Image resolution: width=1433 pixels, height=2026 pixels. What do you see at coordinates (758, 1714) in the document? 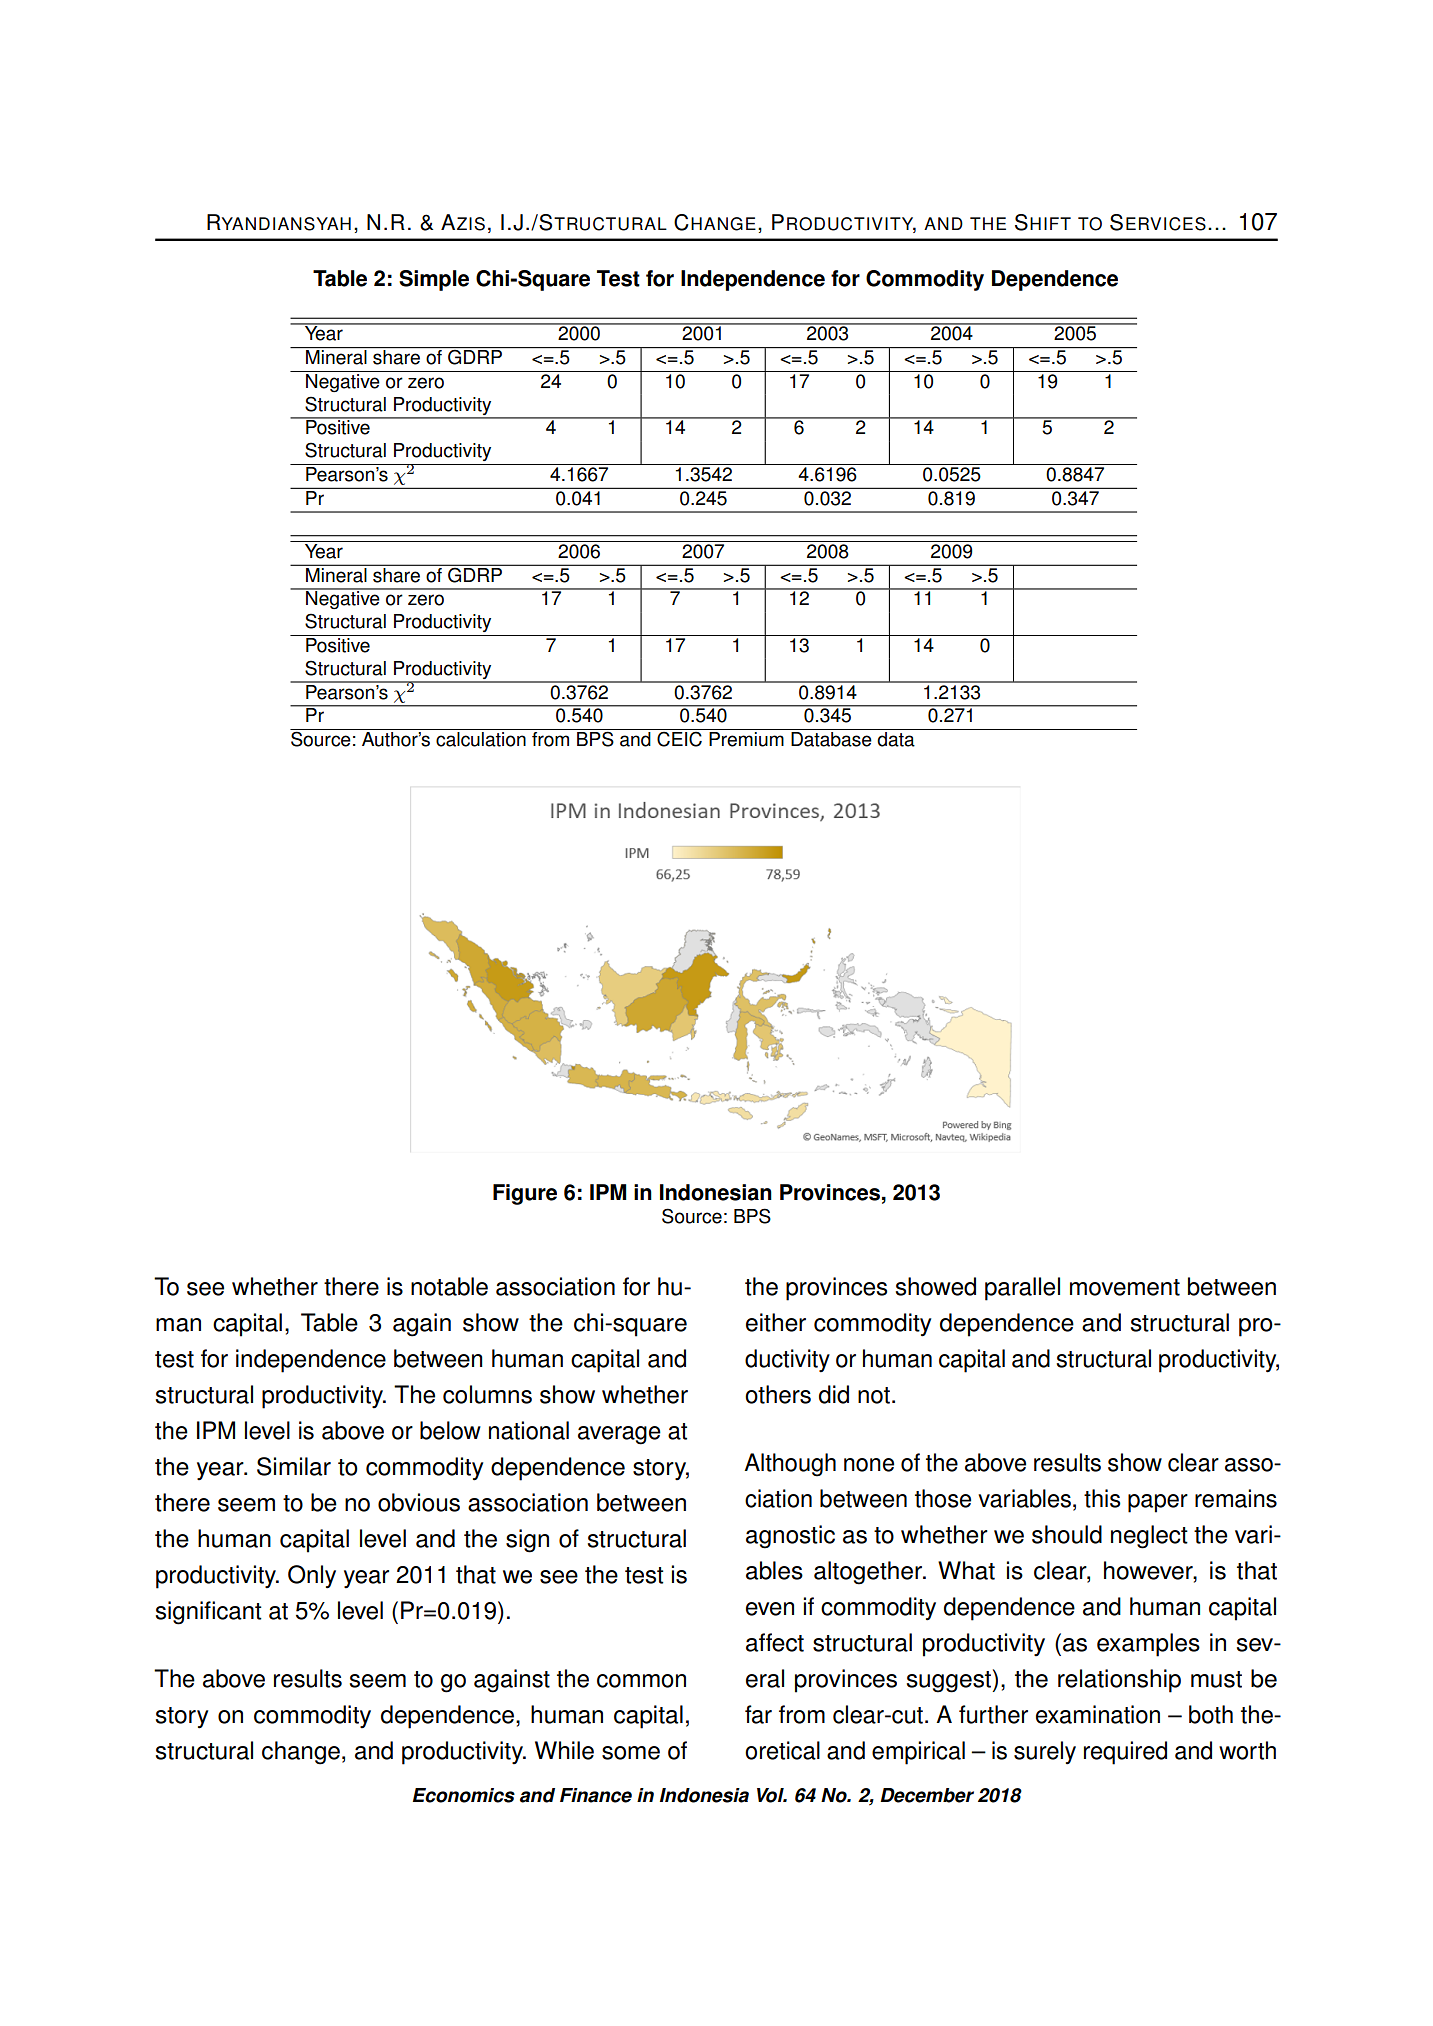
I see `far` at bounding box center [758, 1714].
